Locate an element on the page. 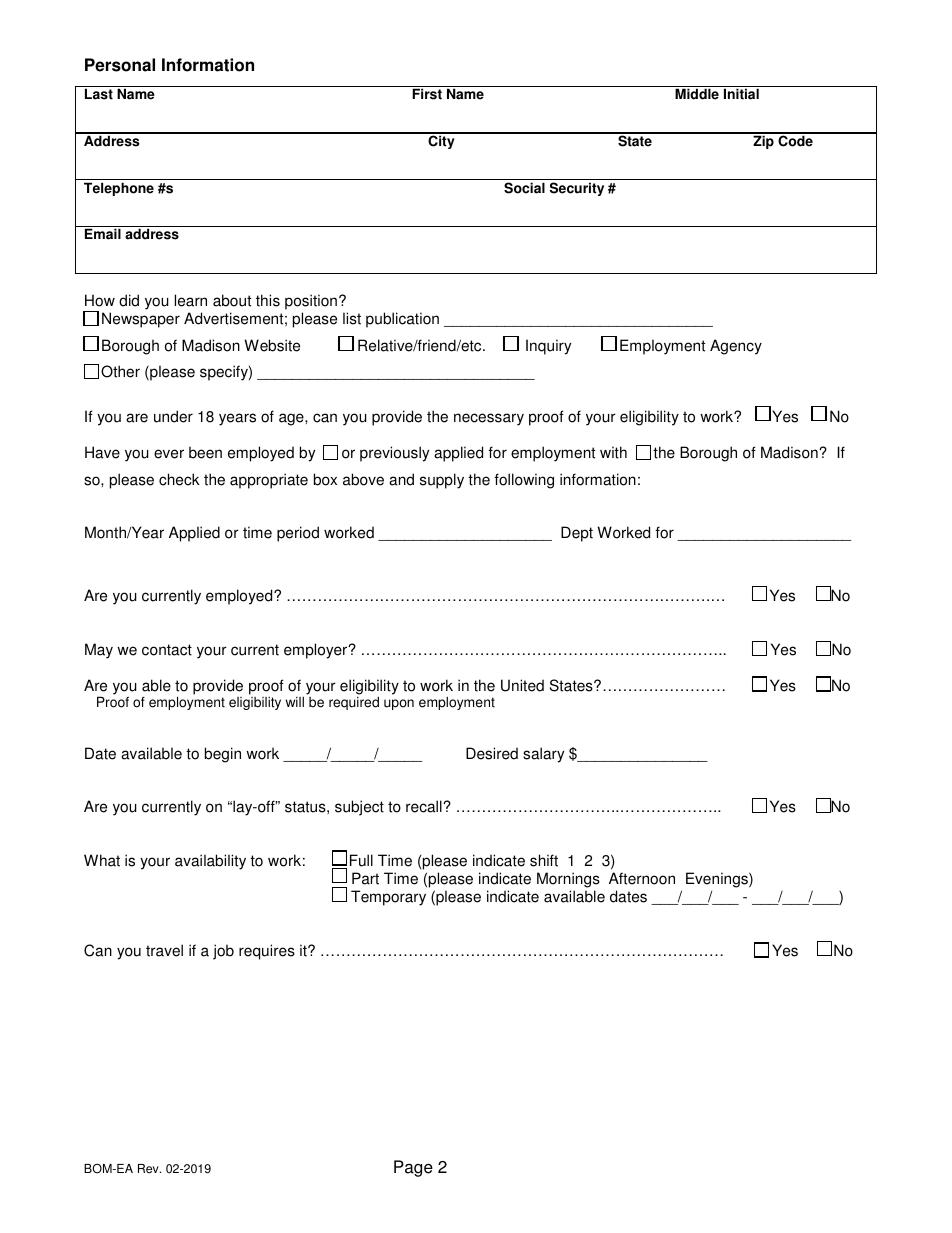 The height and width of the page is (1233, 952). salary is located at coordinates (543, 755).
